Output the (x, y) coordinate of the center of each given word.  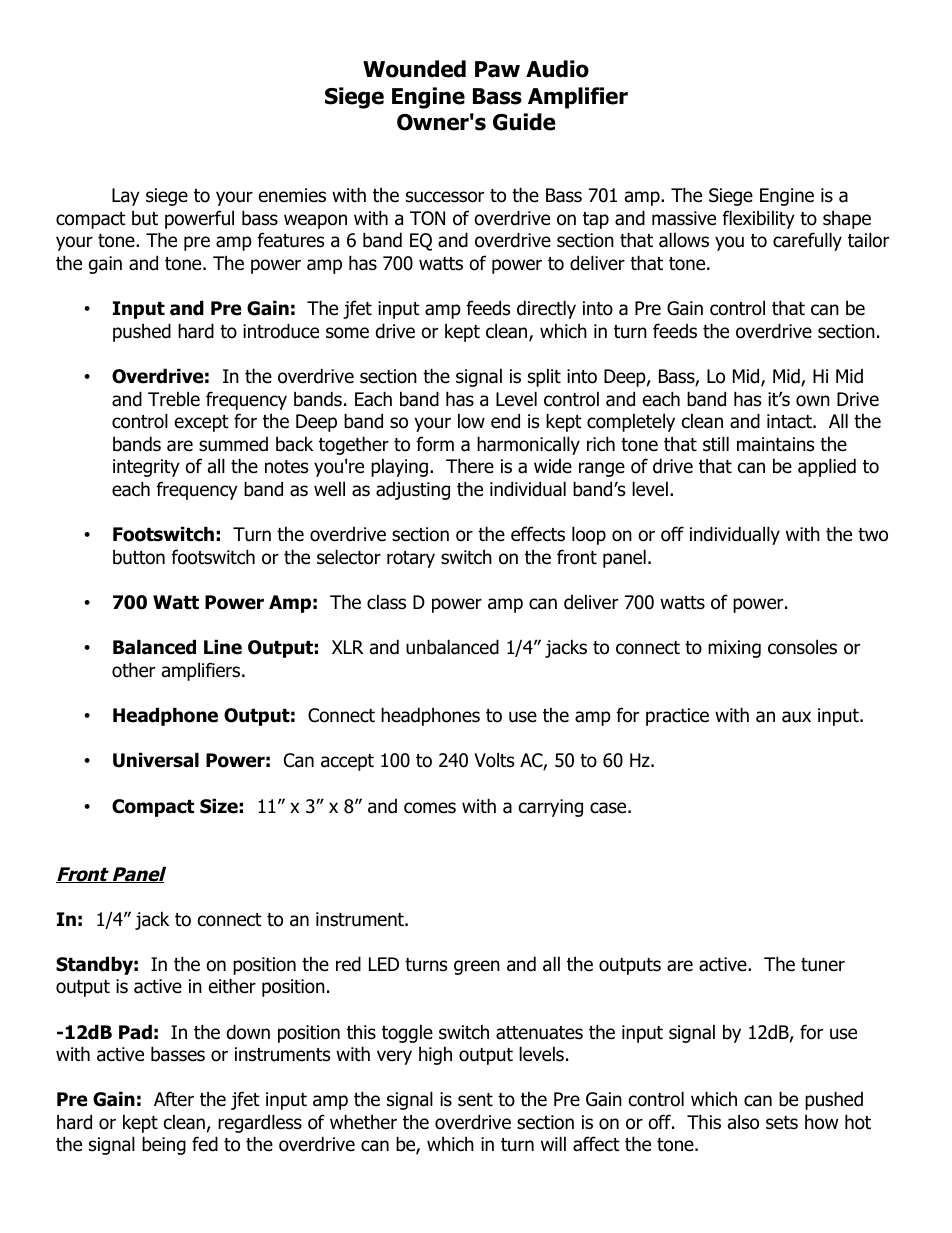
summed (233, 444)
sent (475, 1100)
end (505, 421)
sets (782, 1123)
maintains (775, 444)
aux (796, 717)
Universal (156, 760)
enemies (292, 195)
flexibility (758, 219)
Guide (524, 122)
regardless (260, 1123)
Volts (494, 760)
